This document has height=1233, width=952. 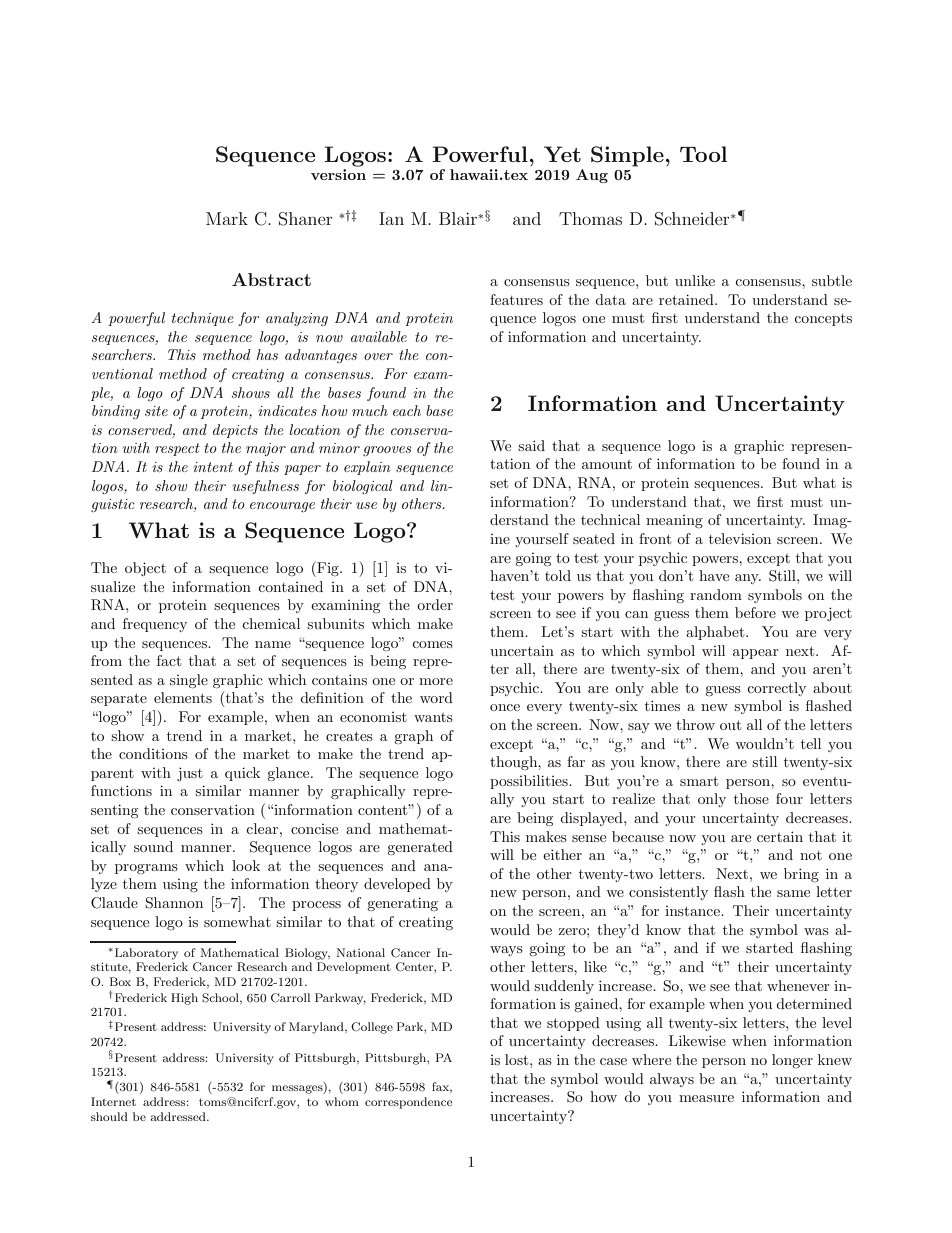 I want to click on bring, so click(x=801, y=875).
